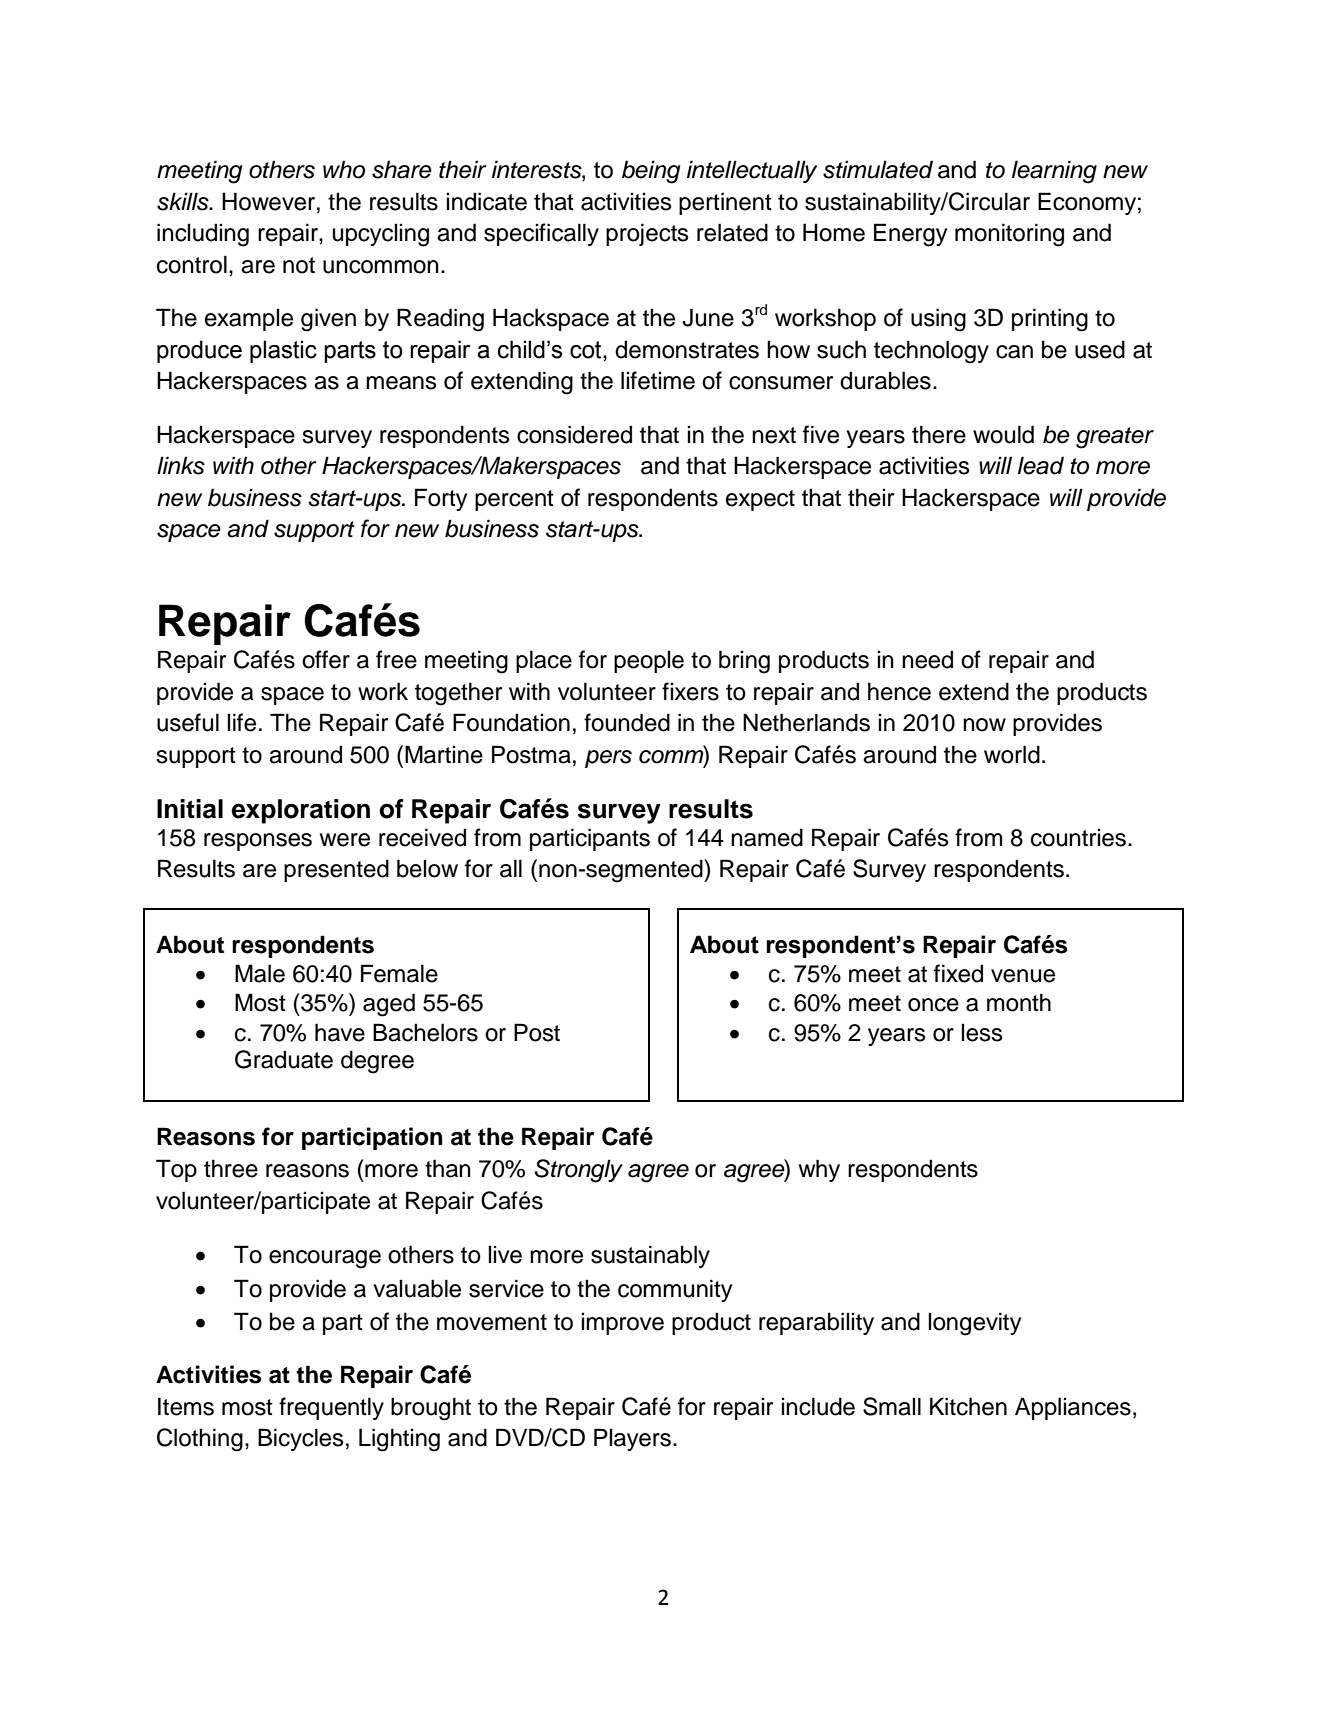  I want to click on Players, so click(632, 1439).
